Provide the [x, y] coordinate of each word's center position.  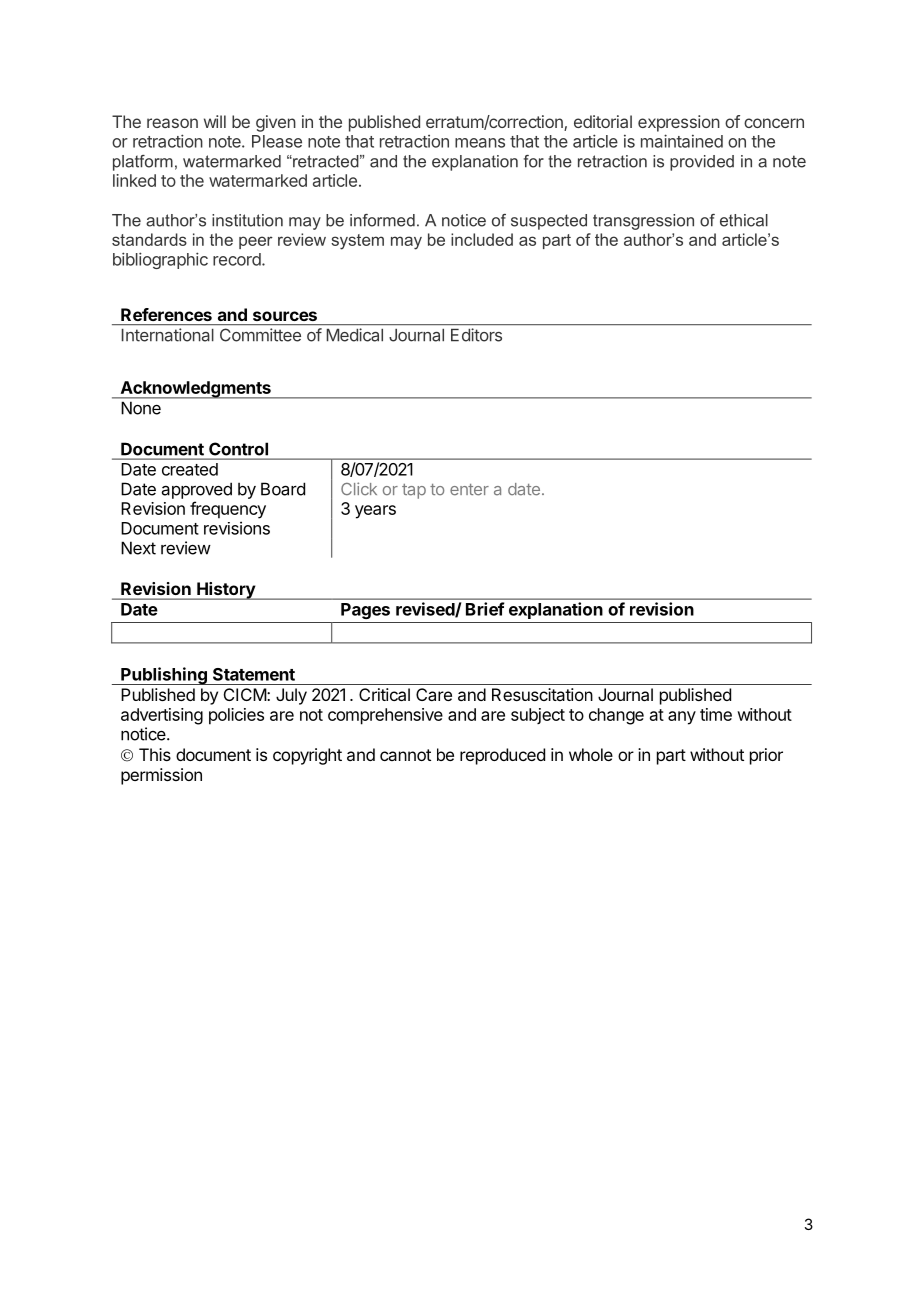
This [155, 754]
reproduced [502, 756]
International [167, 335]
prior [766, 756]
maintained [682, 141]
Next [138, 548]
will [215, 121]
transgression [643, 222]
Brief [485, 609]
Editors [476, 335]
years [375, 512]
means [480, 143]
